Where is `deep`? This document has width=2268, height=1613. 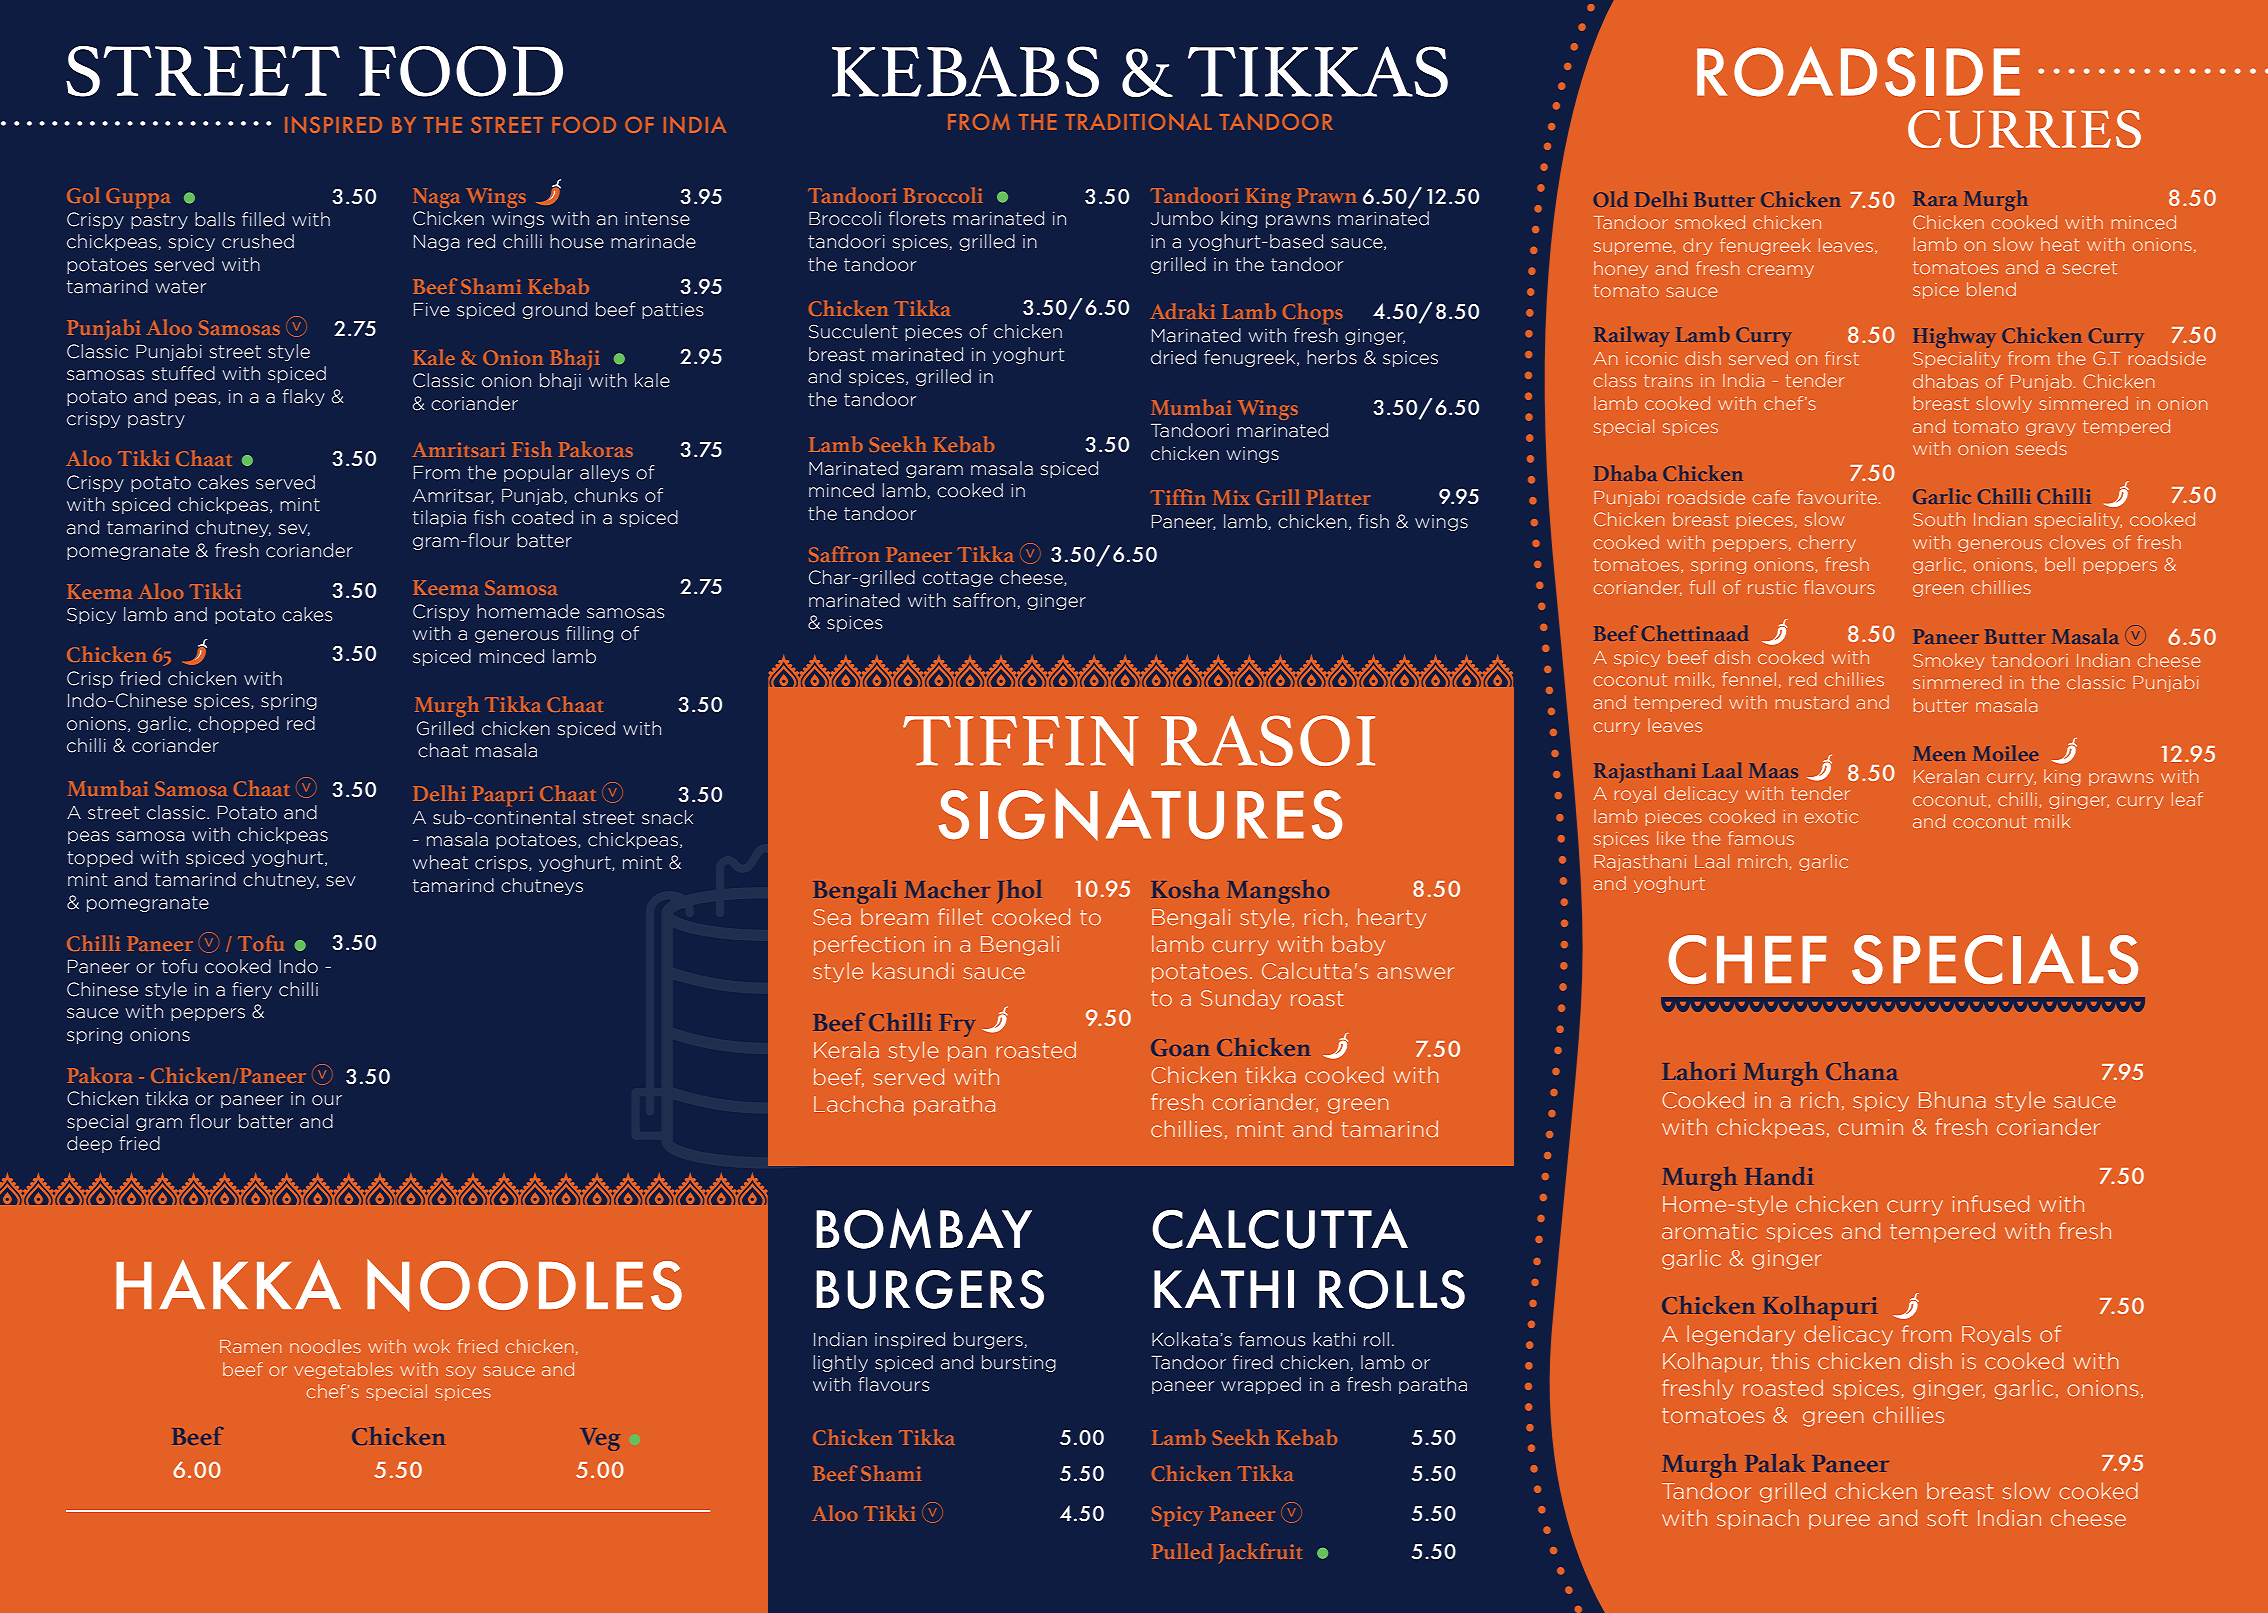
deep is located at coordinates (89, 1144).
